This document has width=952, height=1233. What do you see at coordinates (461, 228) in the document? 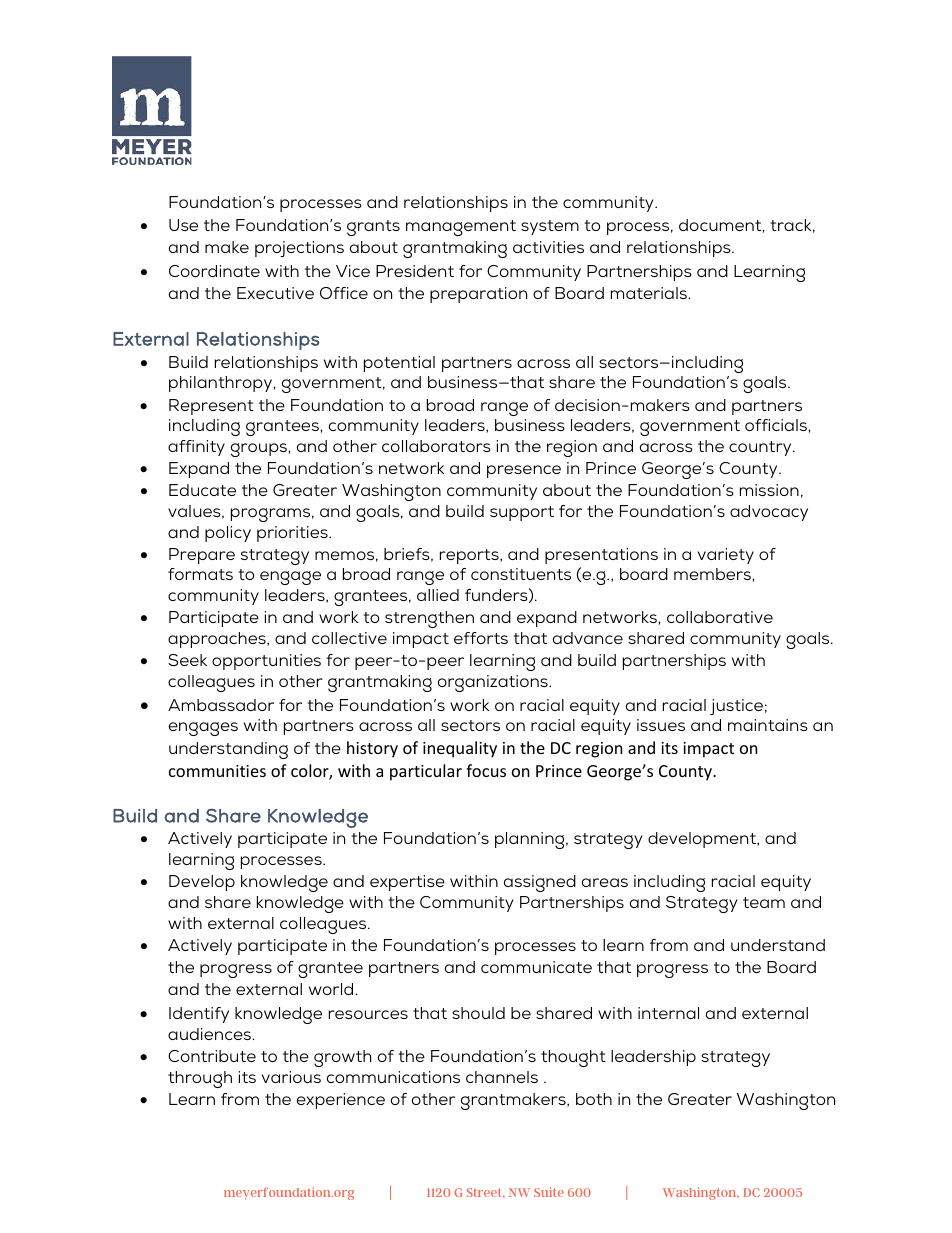
I see `management` at bounding box center [461, 228].
